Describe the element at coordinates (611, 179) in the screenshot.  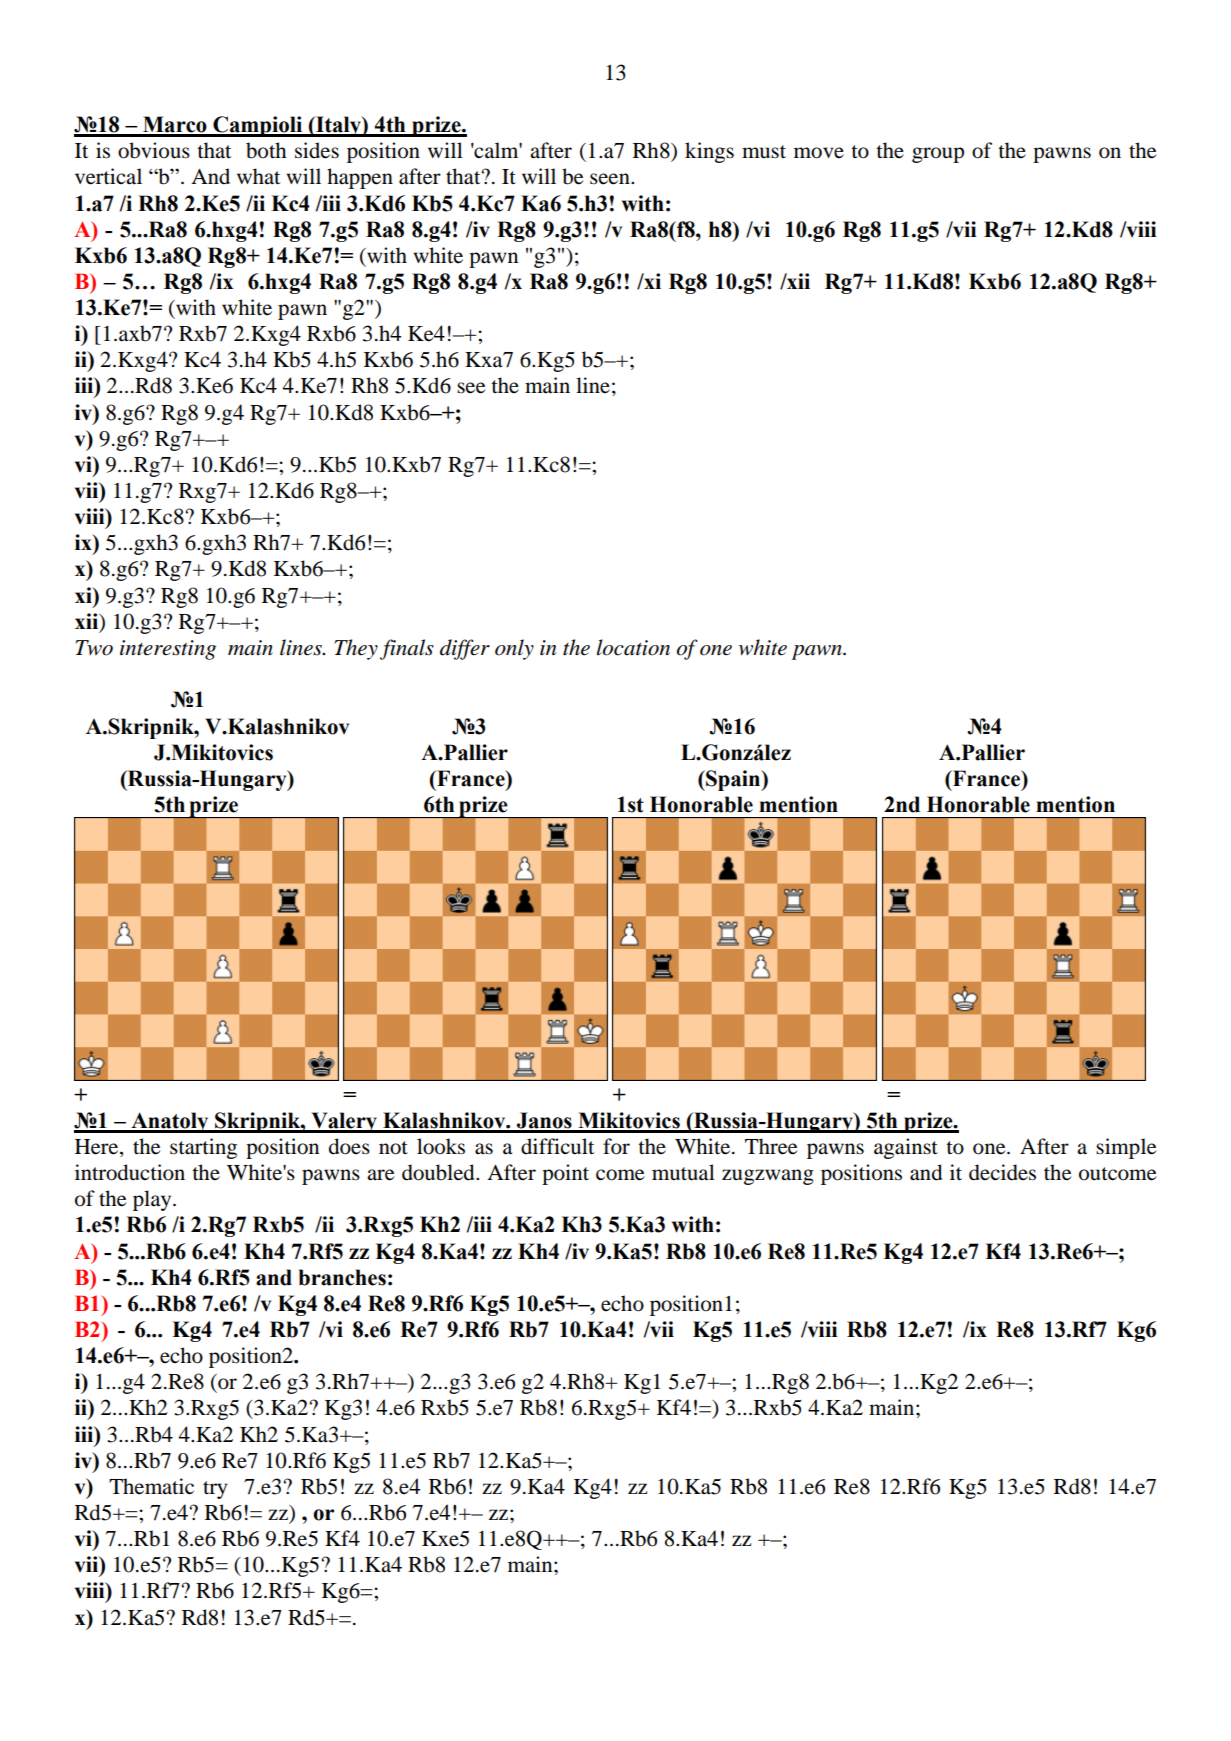
I see `seen` at that location.
